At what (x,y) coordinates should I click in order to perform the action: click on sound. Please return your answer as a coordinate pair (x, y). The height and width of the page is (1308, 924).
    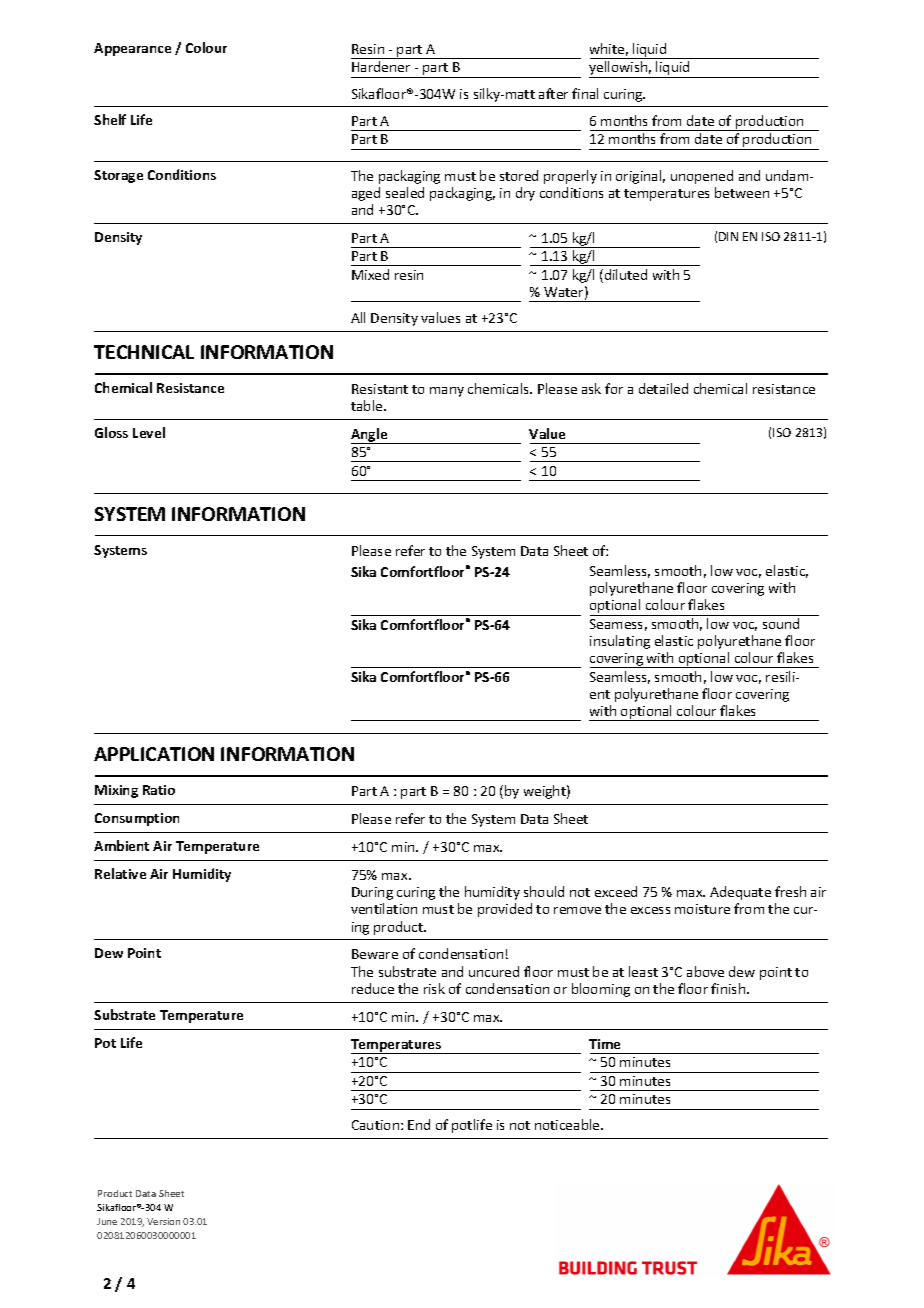
    Looking at the image, I should click on (781, 623).
